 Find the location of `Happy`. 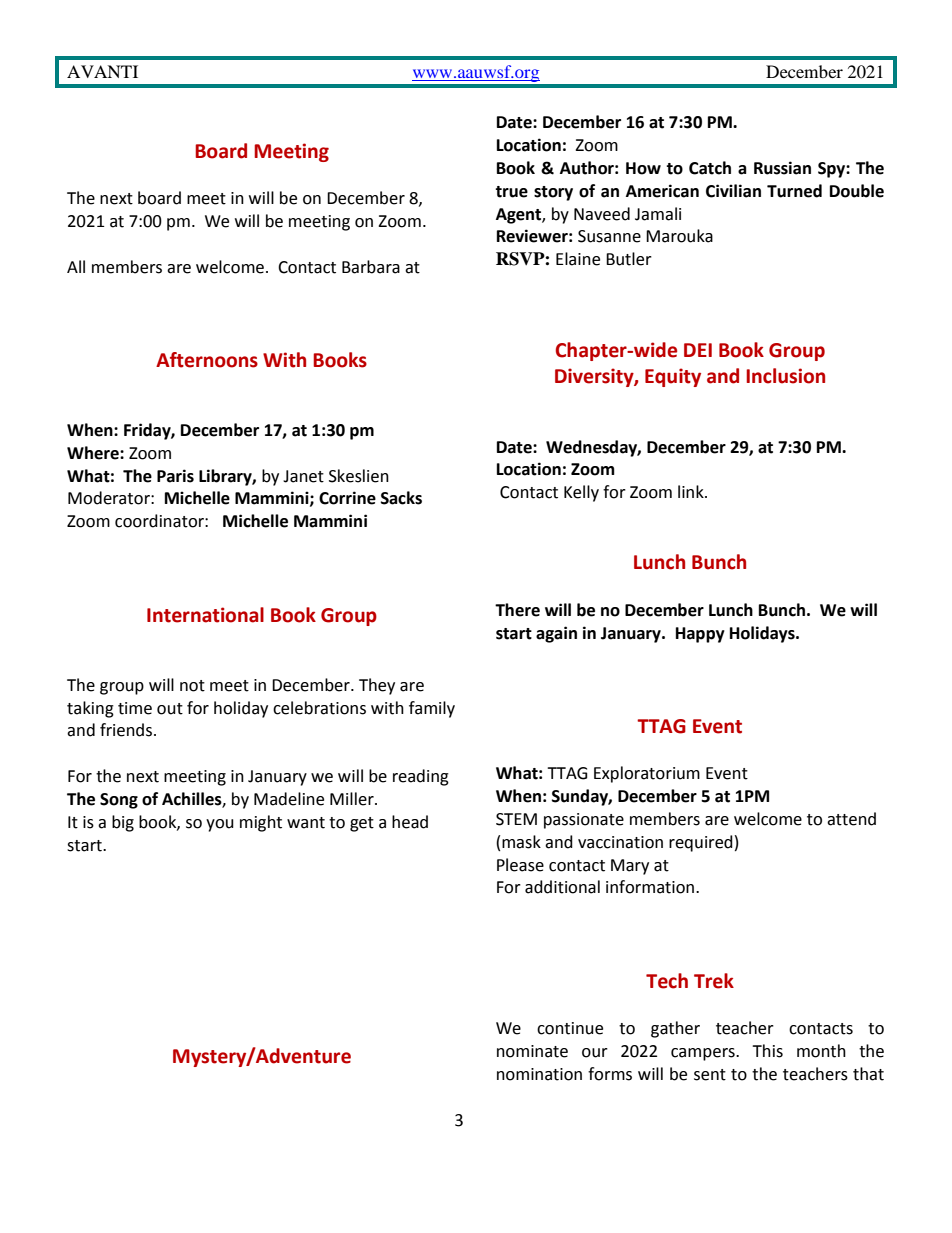

Happy is located at coordinates (700, 635).
